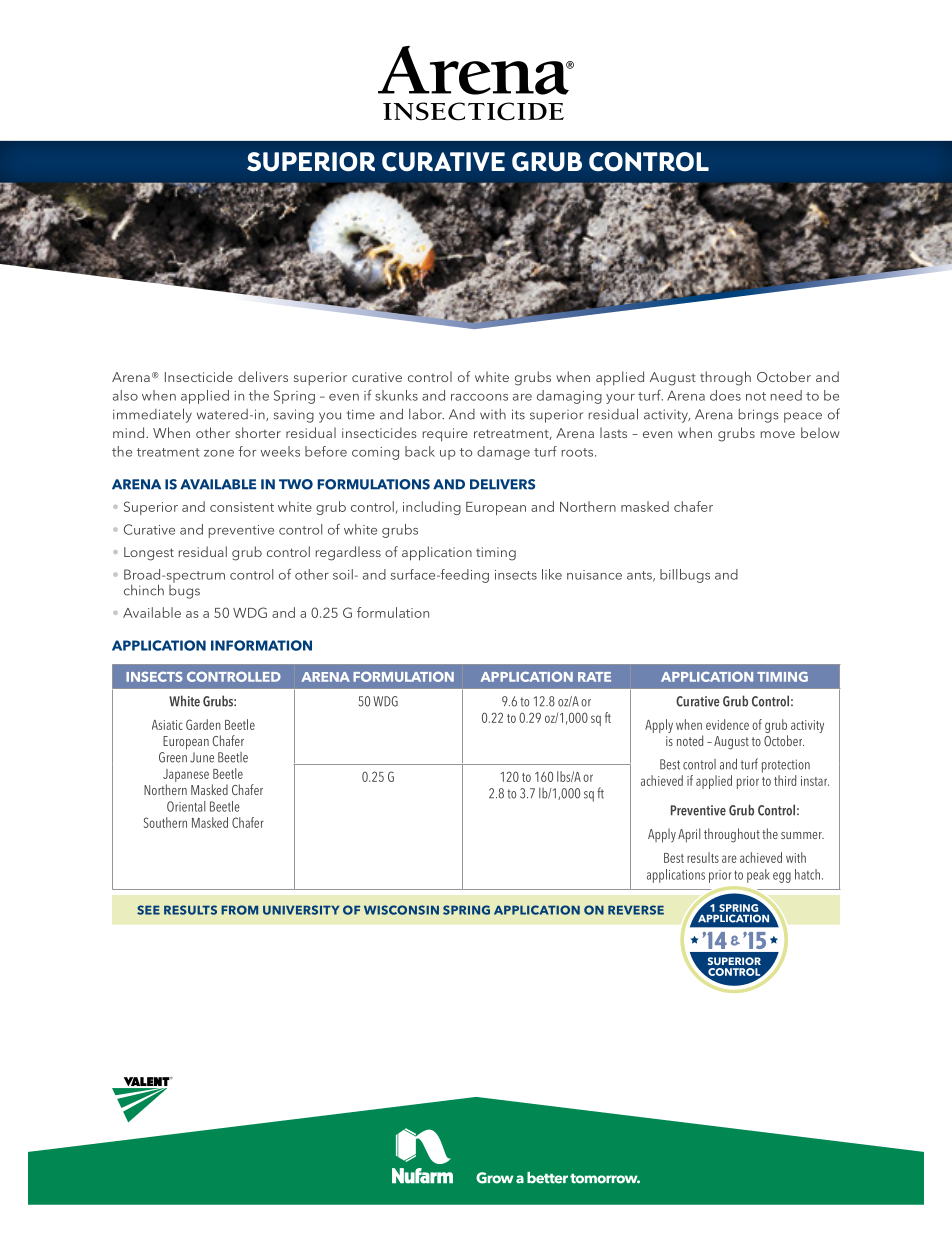 This screenshot has width=952, height=1233. I want to click on Garden, so click(203, 724).
